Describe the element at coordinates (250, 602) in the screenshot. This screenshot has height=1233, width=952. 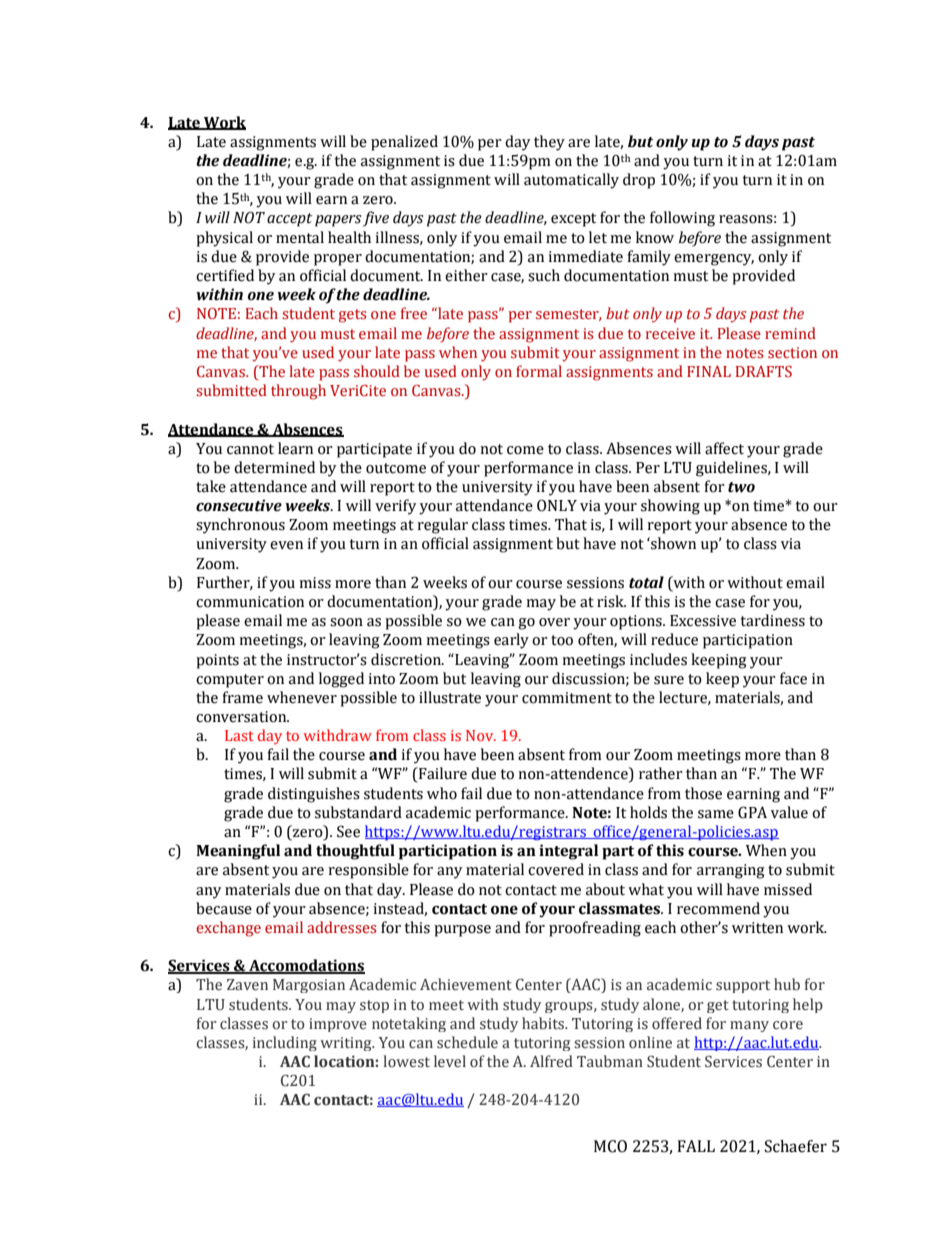
I see `communication` at that location.
